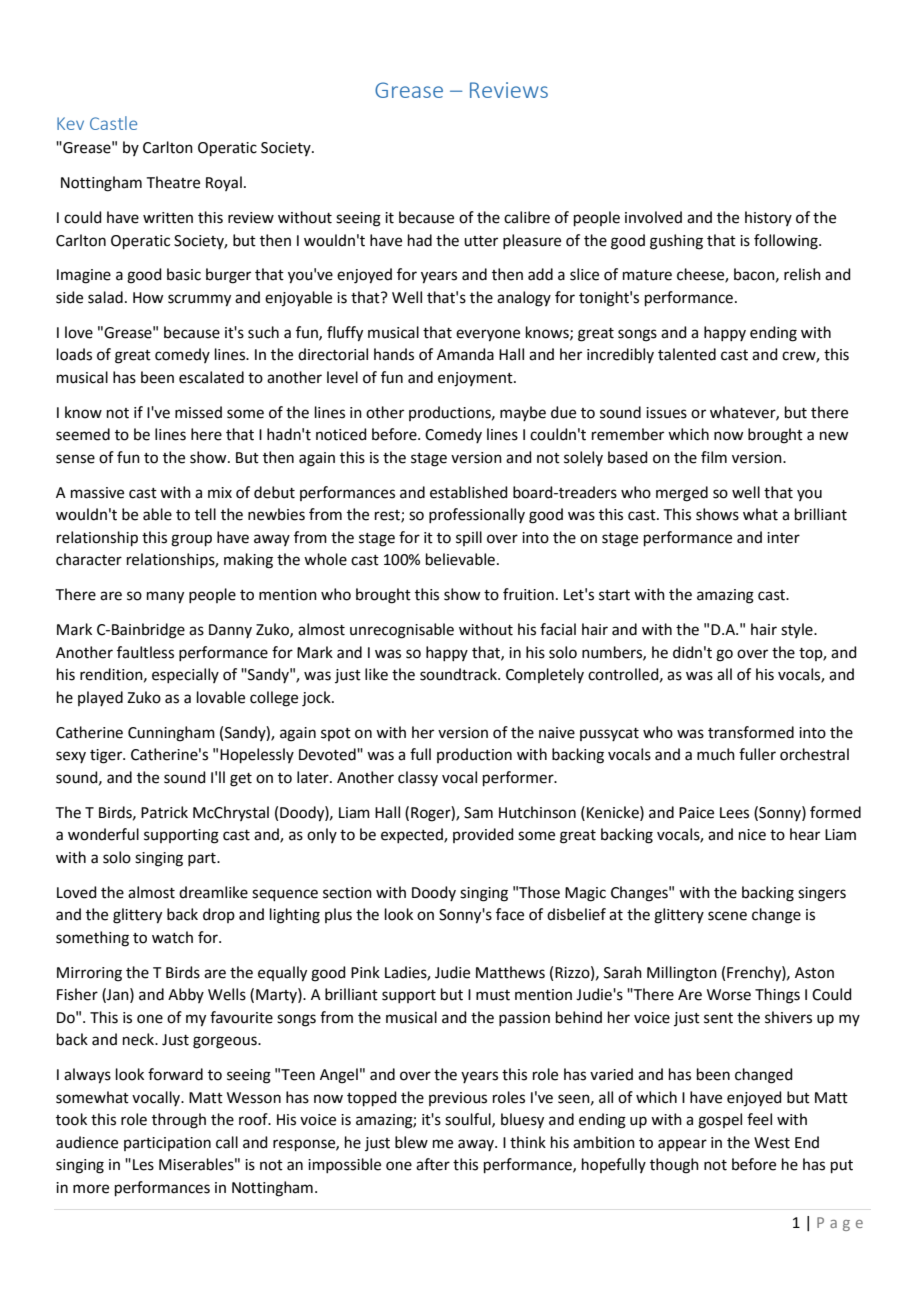 This page has width=924, height=1308. Describe the element at coordinates (527, 217) in the page. I see `calibre` at that location.
